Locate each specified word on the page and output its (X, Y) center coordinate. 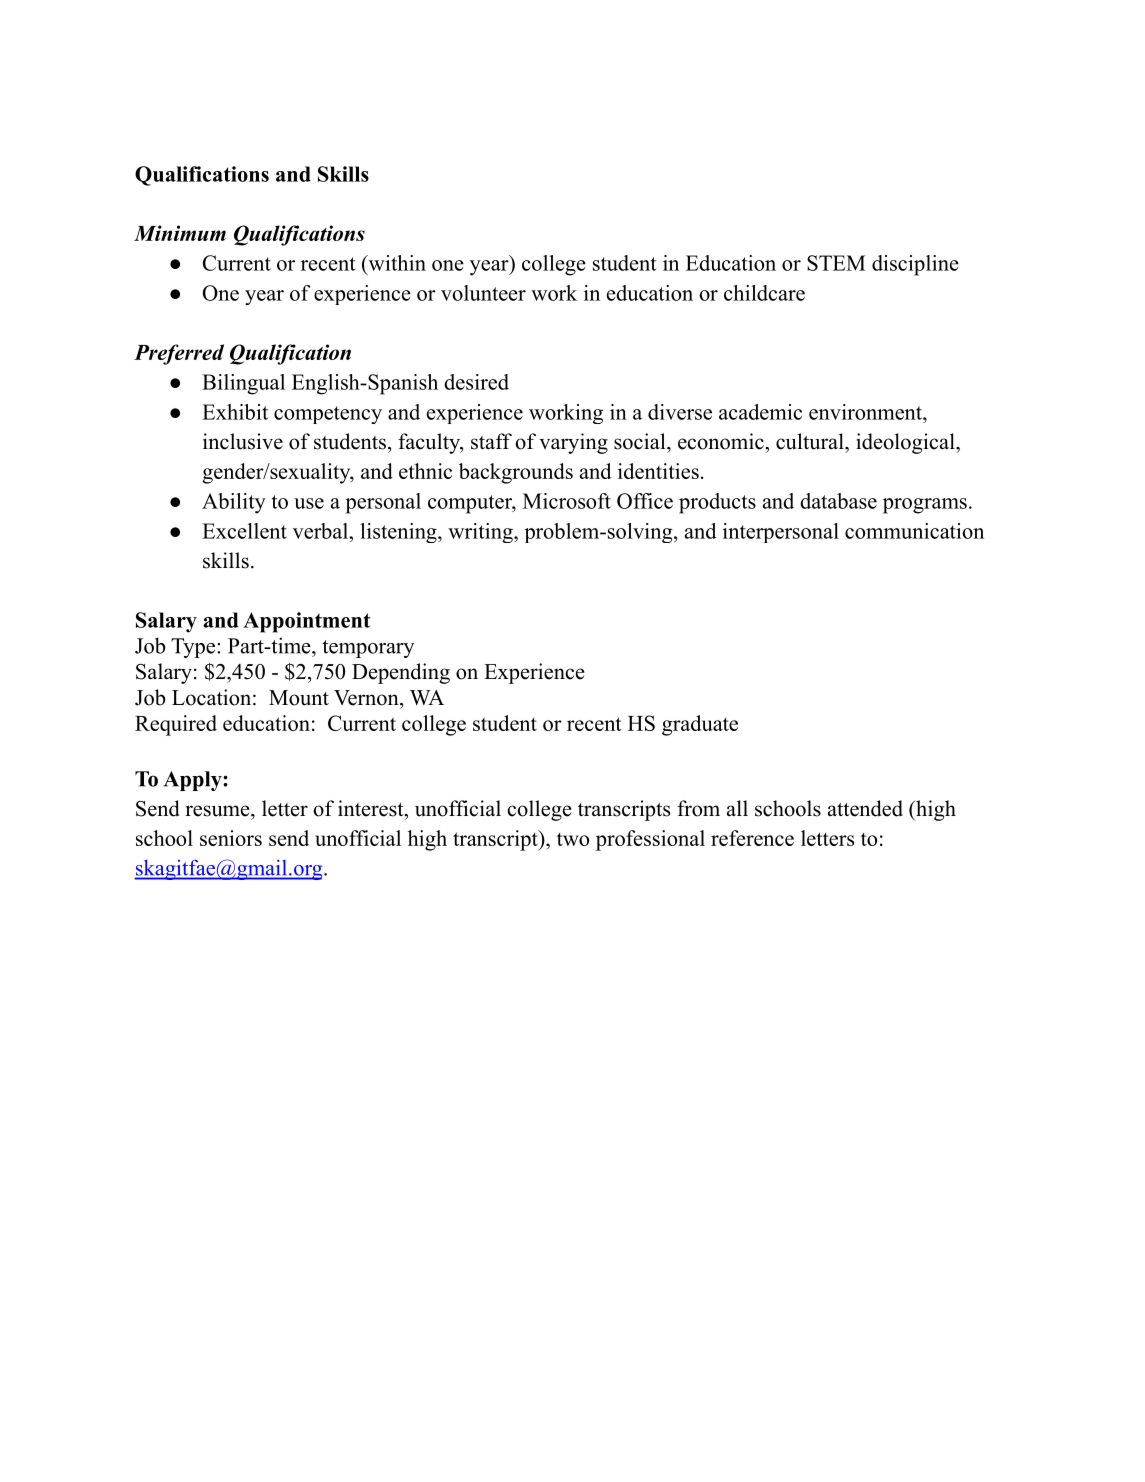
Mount (299, 698)
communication (914, 531)
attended (865, 808)
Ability (234, 503)
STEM (836, 263)
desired (476, 382)
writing (481, 533)
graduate (700, 725)
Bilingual (243, 384)
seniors (231, 838)
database (838, 501)
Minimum (180, 233)
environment (866, 412)
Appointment (306, 622)
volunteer (483, 293)
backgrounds (516, 473)
